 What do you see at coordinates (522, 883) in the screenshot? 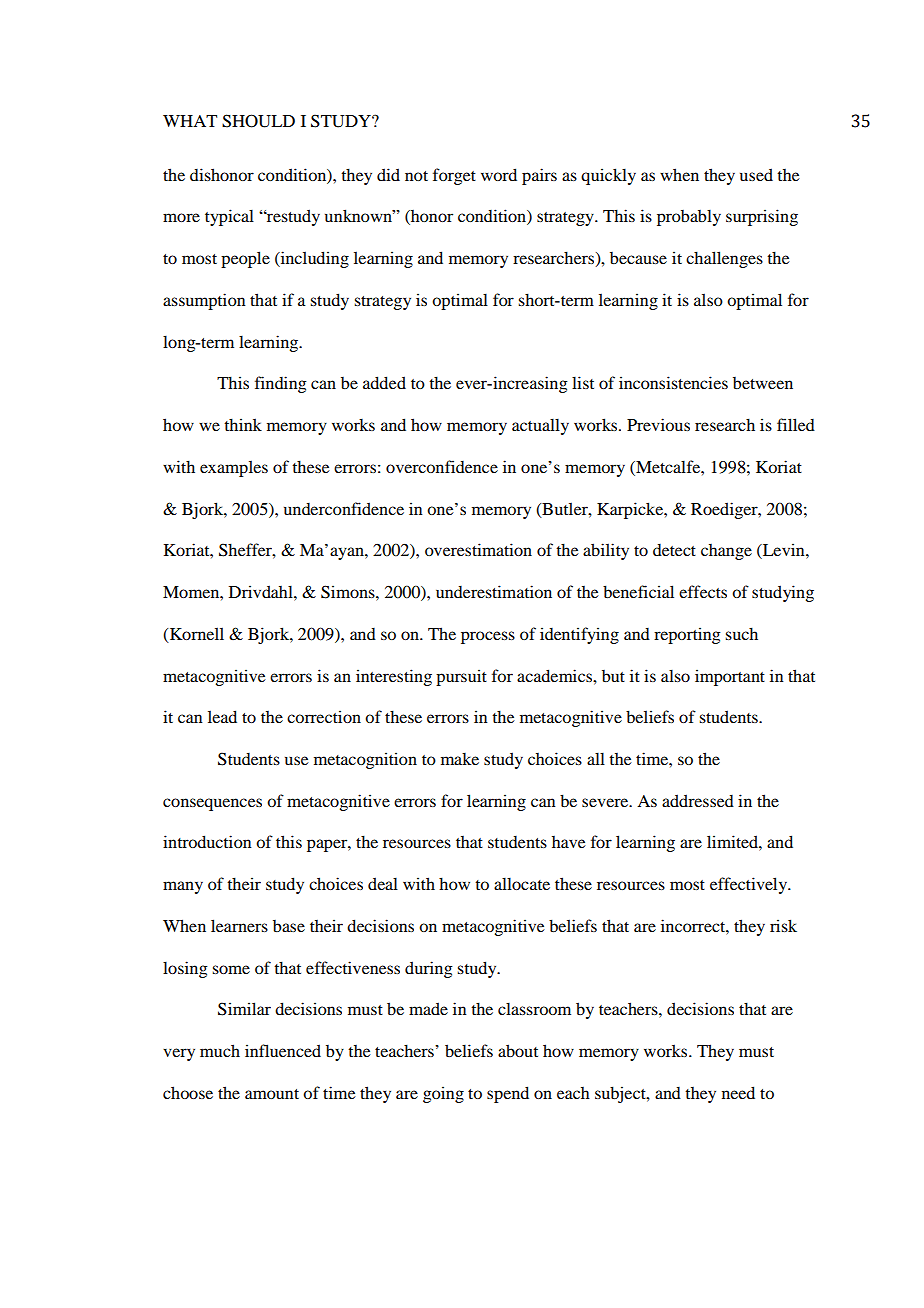
I see `allocate` at bounding box center [522, 883].
